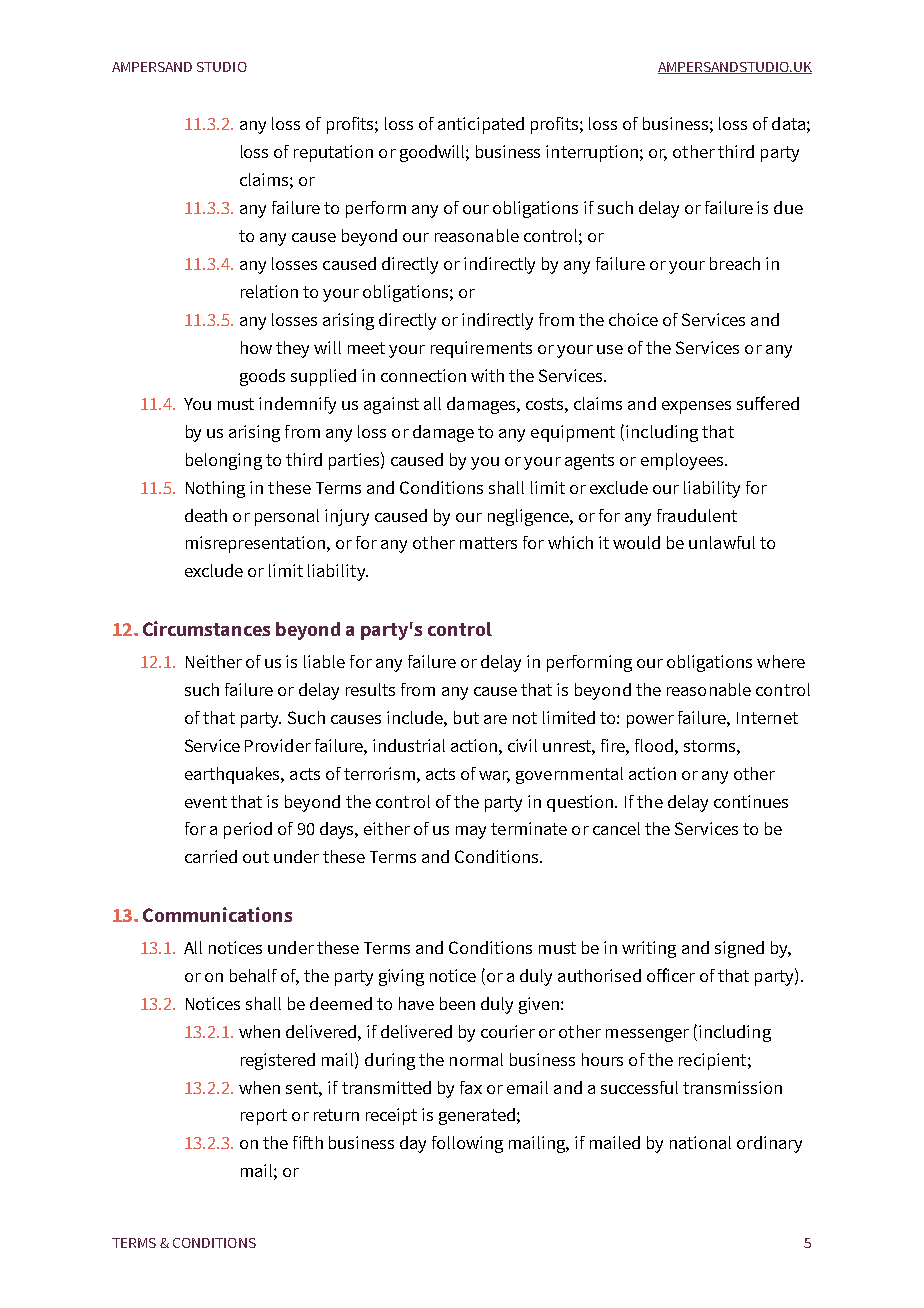 The image size is (924, 1308). I want to click on reputation, so click(333, 153).
